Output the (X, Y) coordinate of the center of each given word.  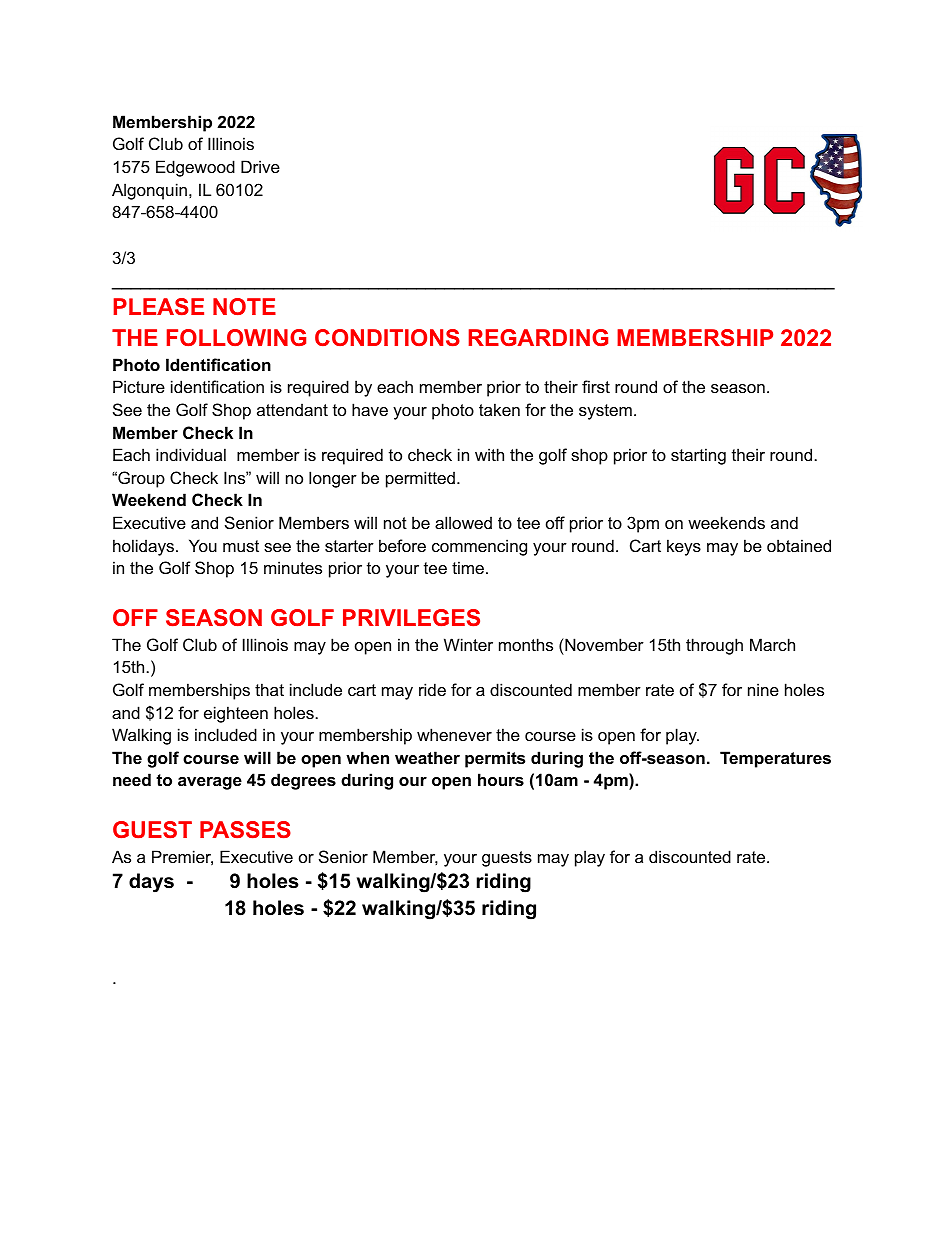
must (241, 546)
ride (432, 689)
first (596, 386)
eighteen (236, 714)
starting (698, 456)
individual (191, 454)
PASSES (245, 829)
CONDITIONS (387, 337)
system (605, 412)
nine (763, 689)
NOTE (244, 306)
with (489, 454)
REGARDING (538, 337)
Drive (260, 166)
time (468, 567)
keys (684, 547)
